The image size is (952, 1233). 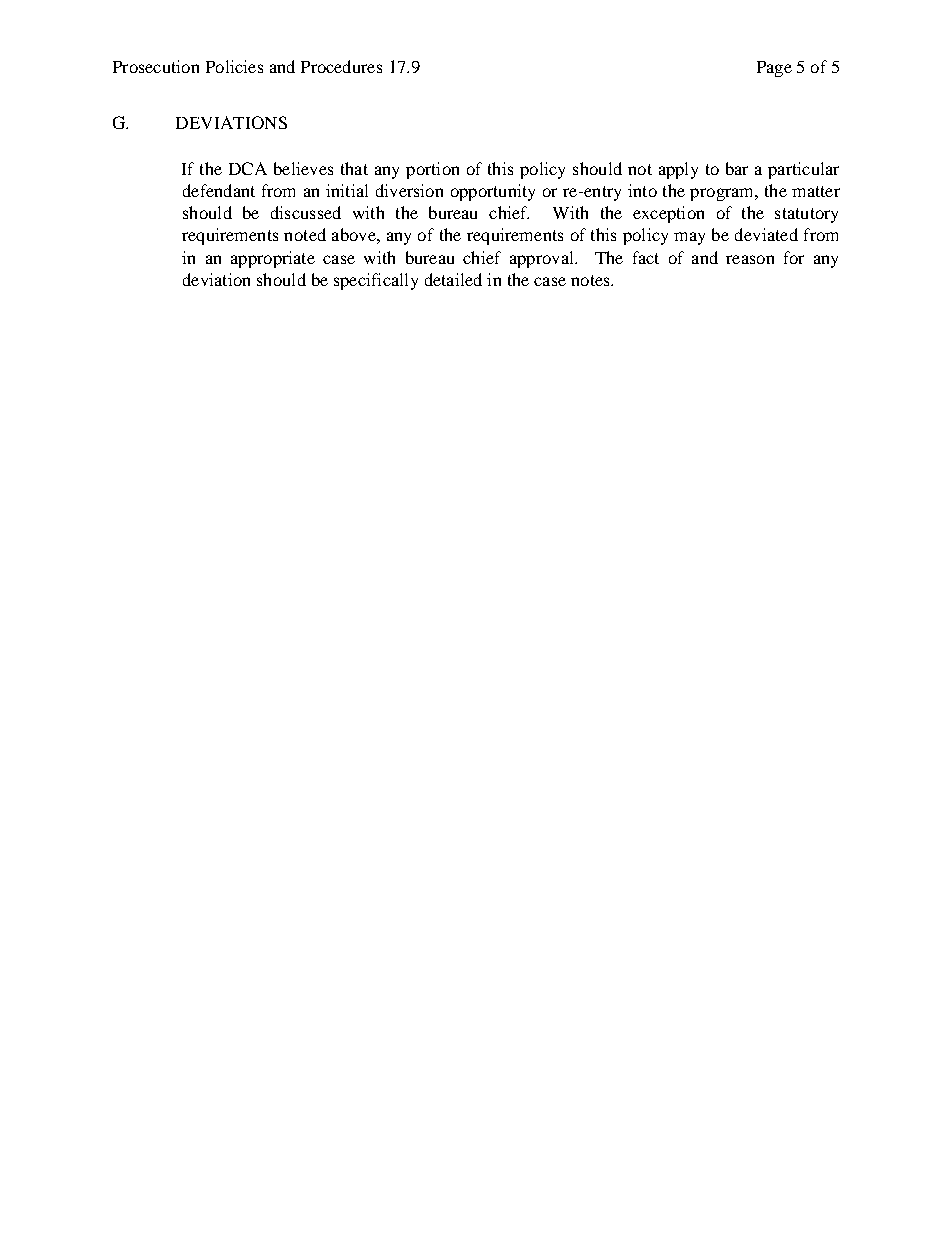 I want to click on appropriate, so click(x=273, y=259).
